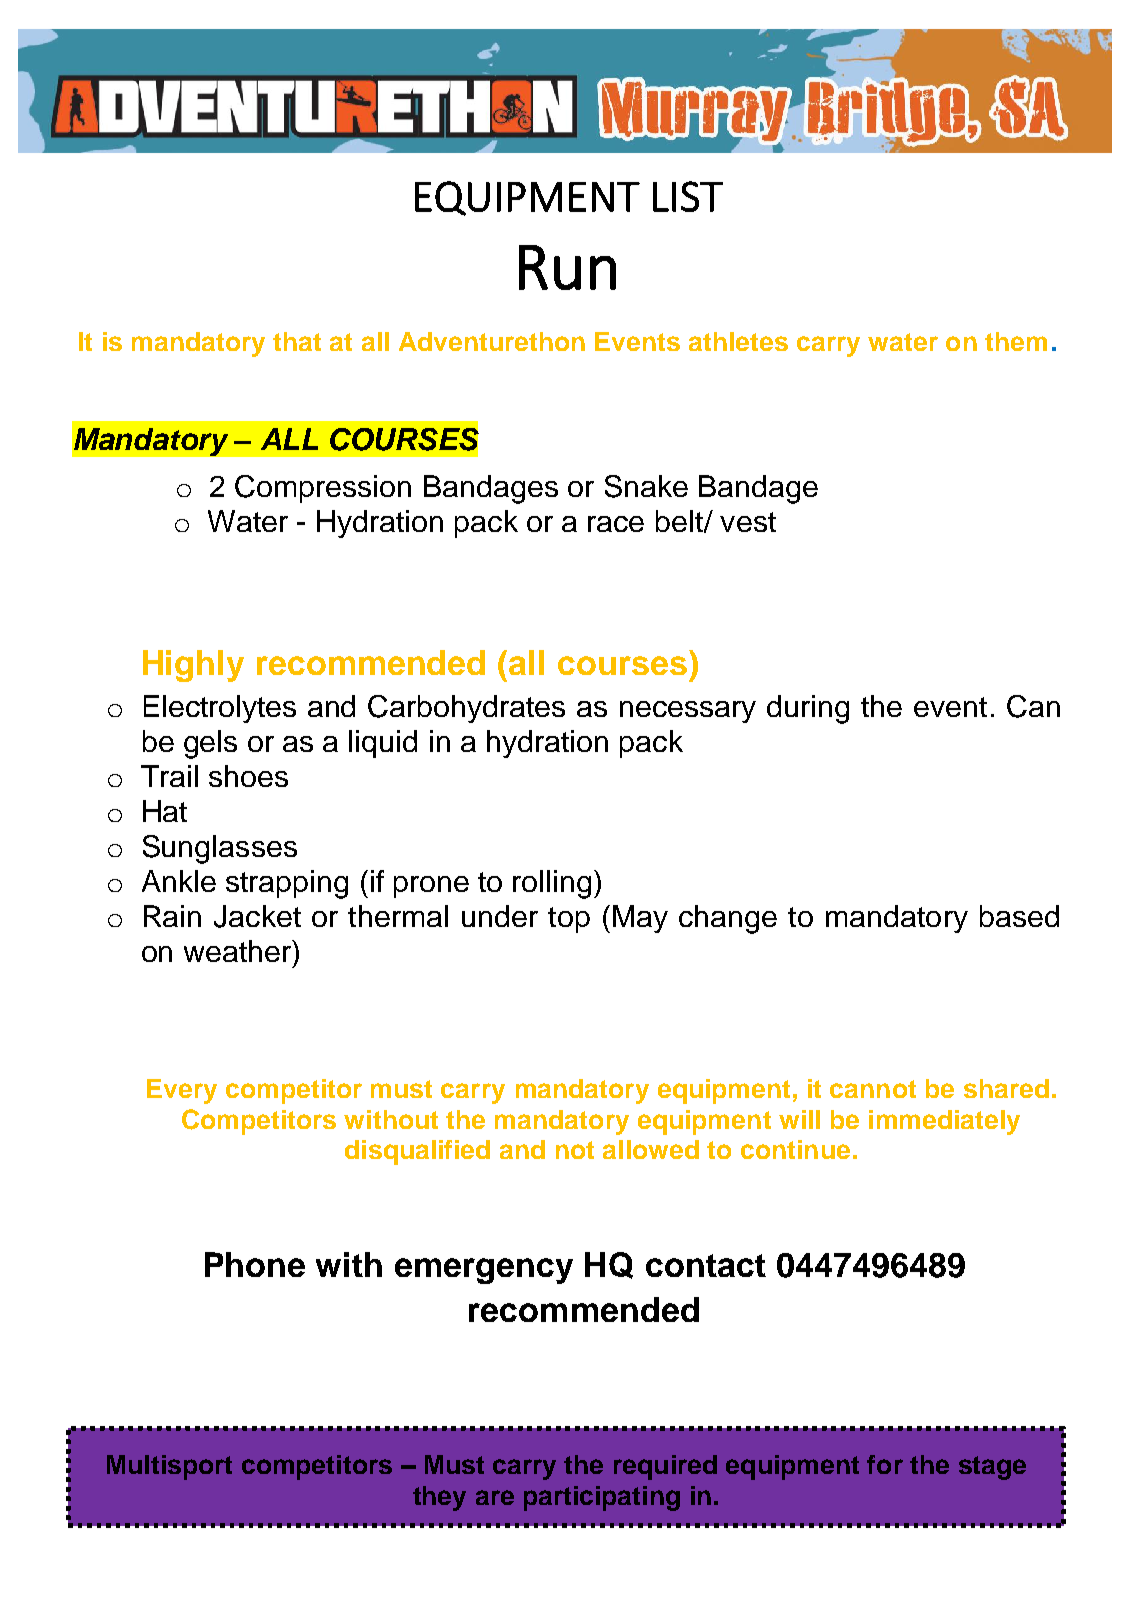 The image size is (1131, 1600). Describe the element at coordinates (885, 1464) in the image. I see `for` at that location.
